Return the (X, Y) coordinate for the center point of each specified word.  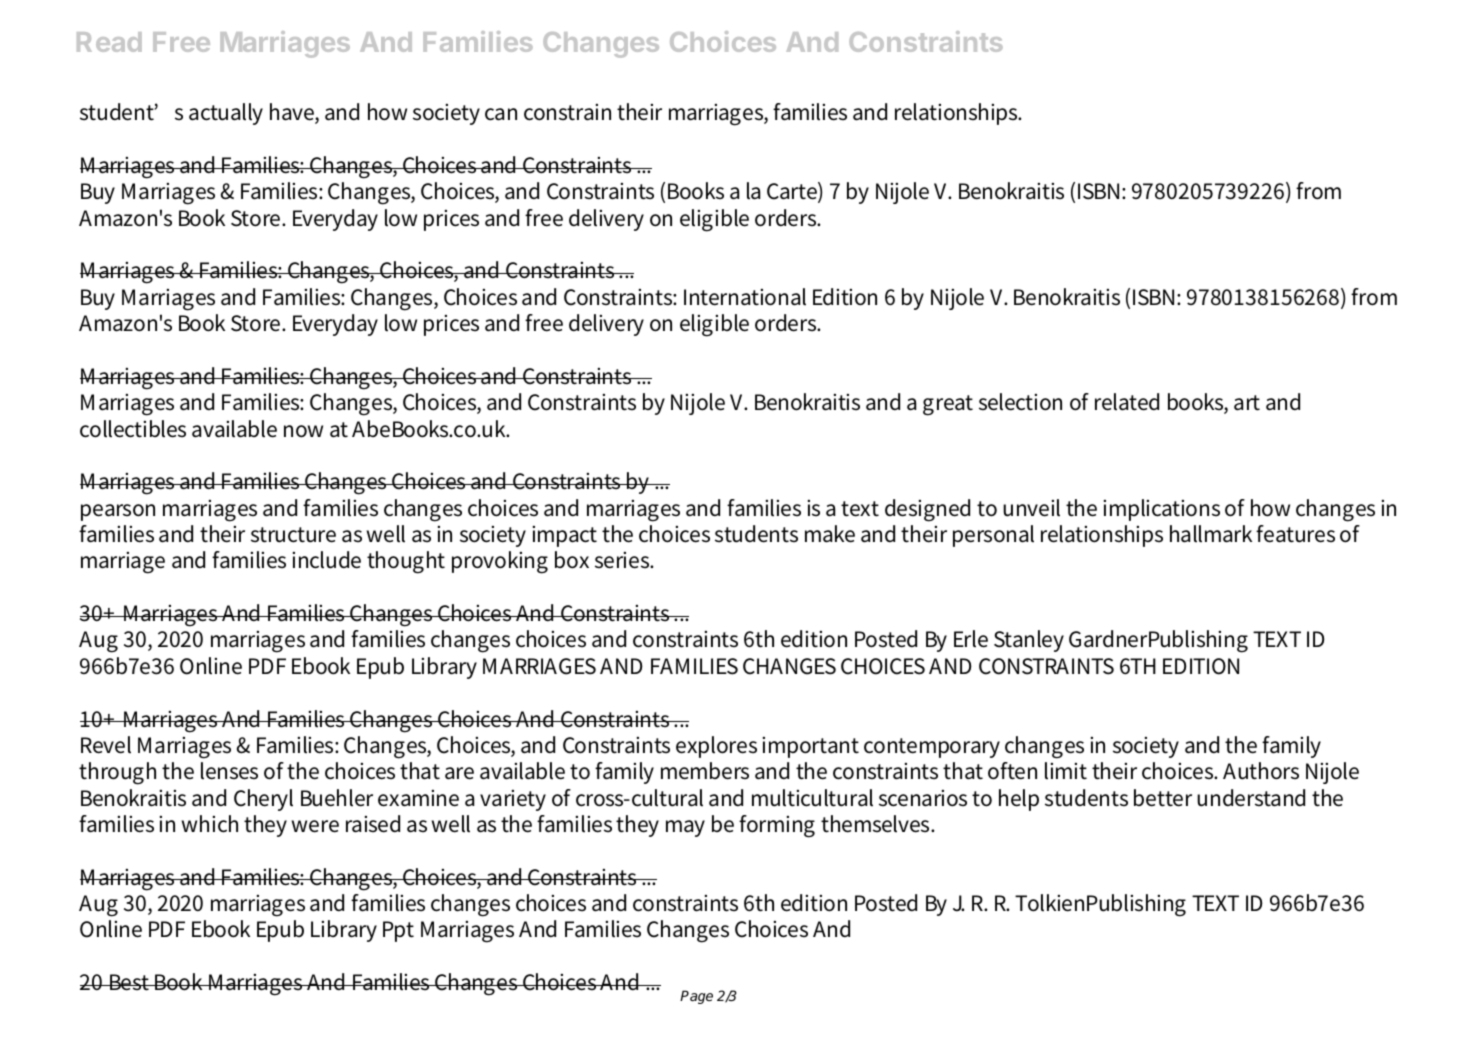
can (501, 114)
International (745, 297)
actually (226, 114)
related (1127, 402)
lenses (229, 771)
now (303, 431)
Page (696, 997)
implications (1161, 510)
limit (1066, 771)
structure (293, 535)
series (623, 560)
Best (130, 982)
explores (716, 747)
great (948, 405)
